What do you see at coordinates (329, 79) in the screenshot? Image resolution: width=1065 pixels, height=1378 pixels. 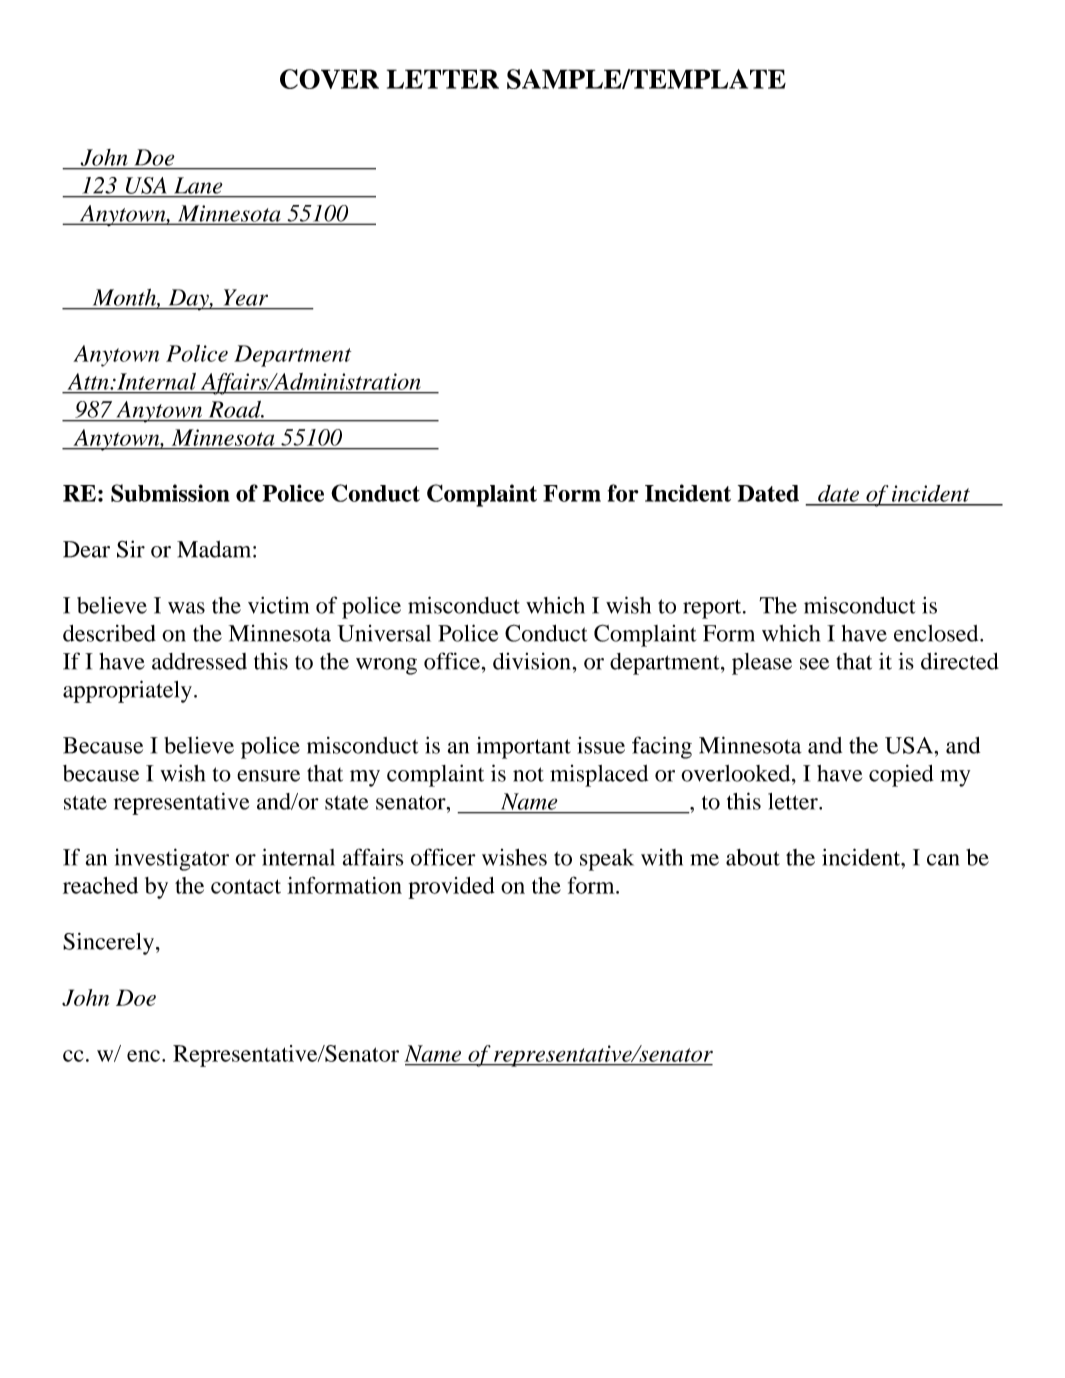 I see `COVER` at bounding box center [329, 79].
